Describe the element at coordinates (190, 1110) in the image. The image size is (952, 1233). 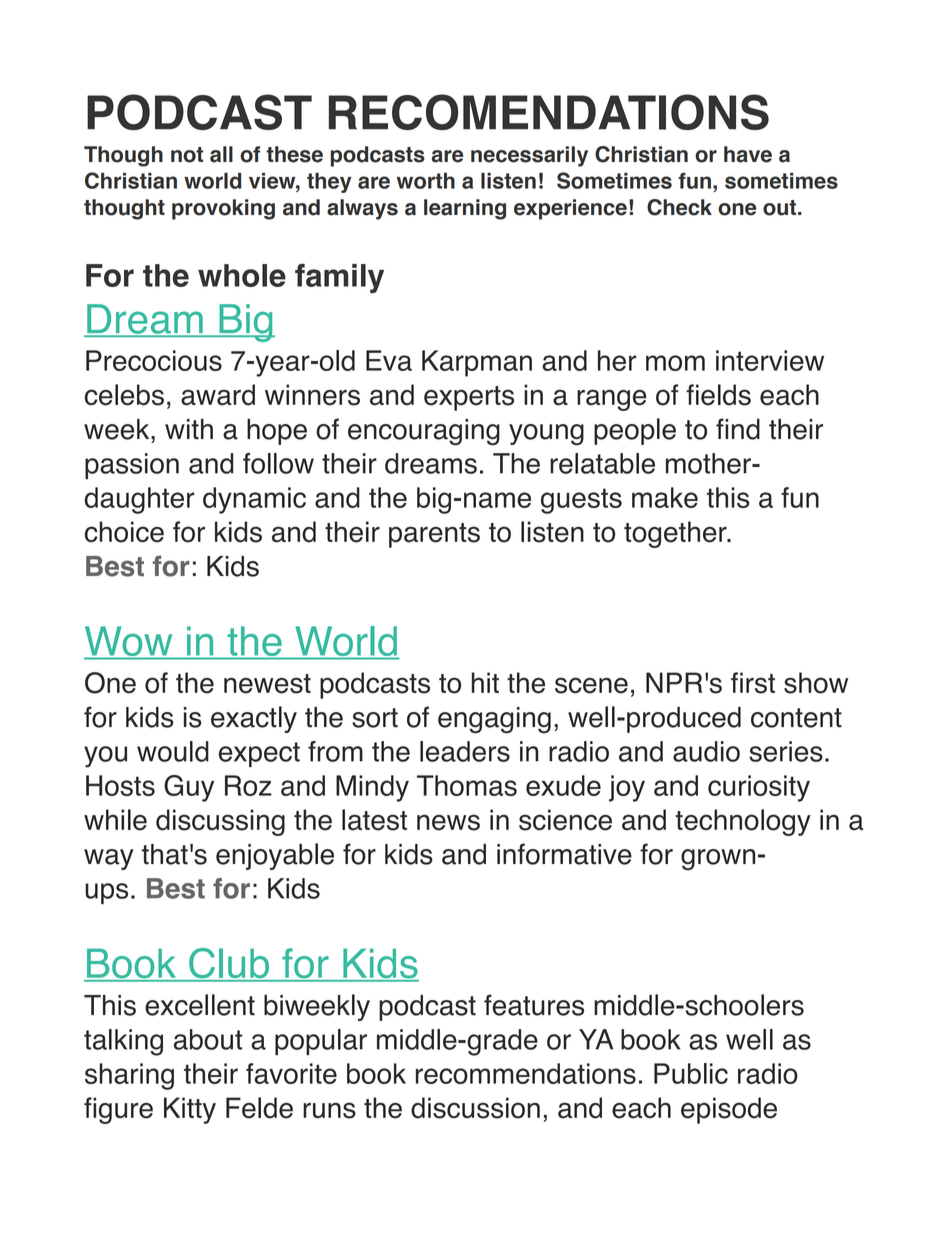
I see `Kitty` at that location.
